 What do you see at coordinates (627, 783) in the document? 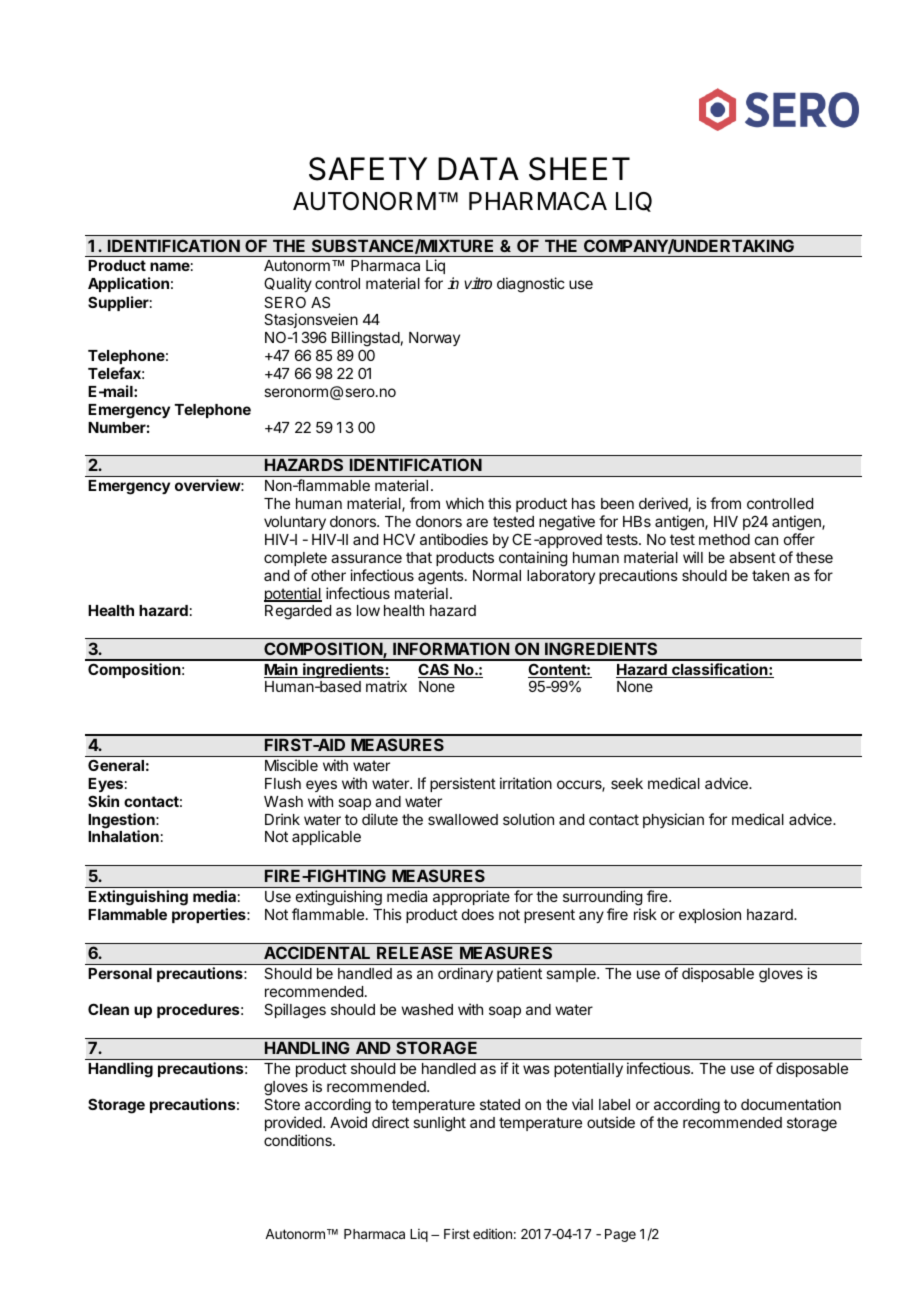
I see `seek` at bounding box center [627, 783].
